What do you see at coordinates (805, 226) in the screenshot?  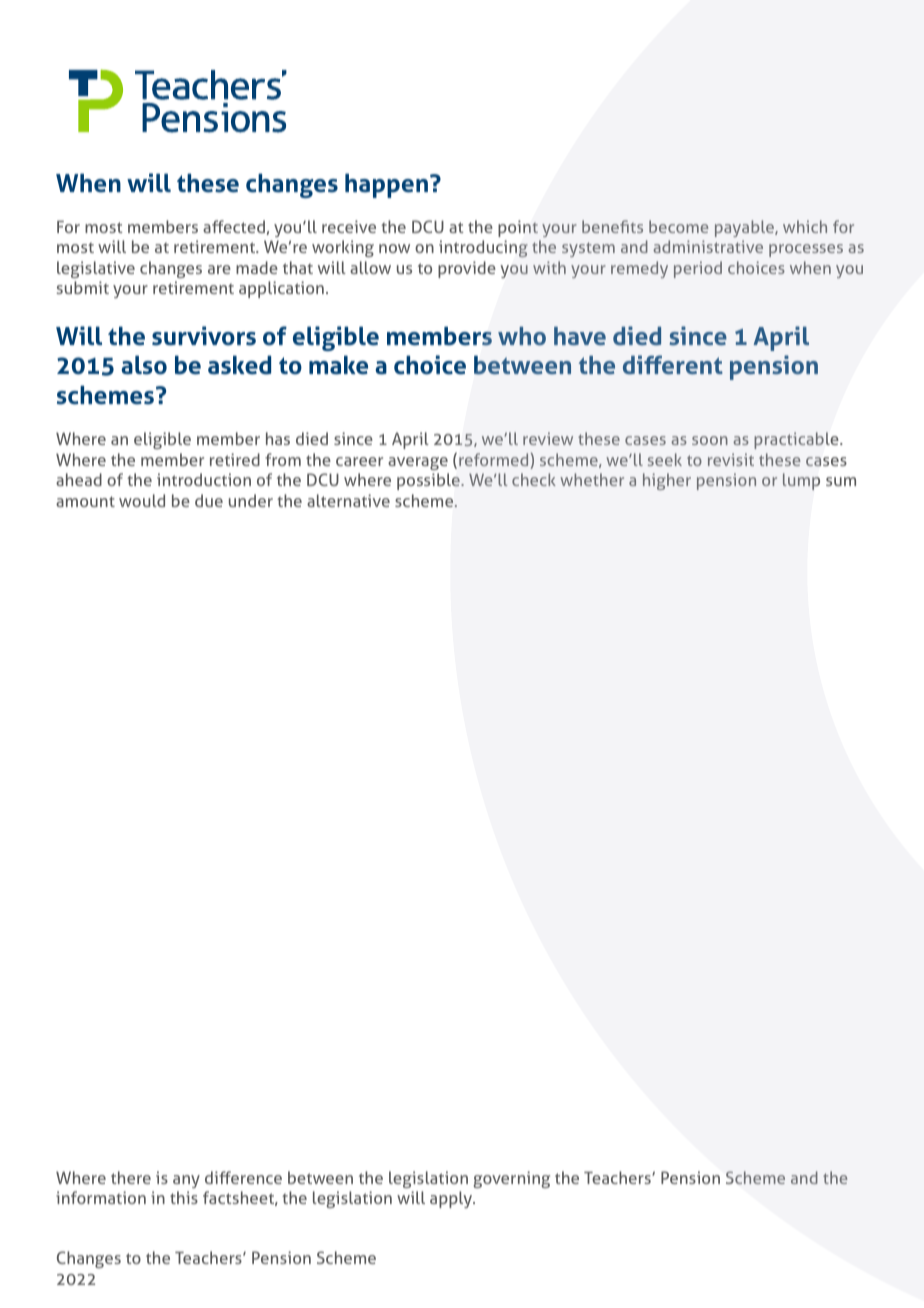 I see `which` at bounding box center [805, 226].
